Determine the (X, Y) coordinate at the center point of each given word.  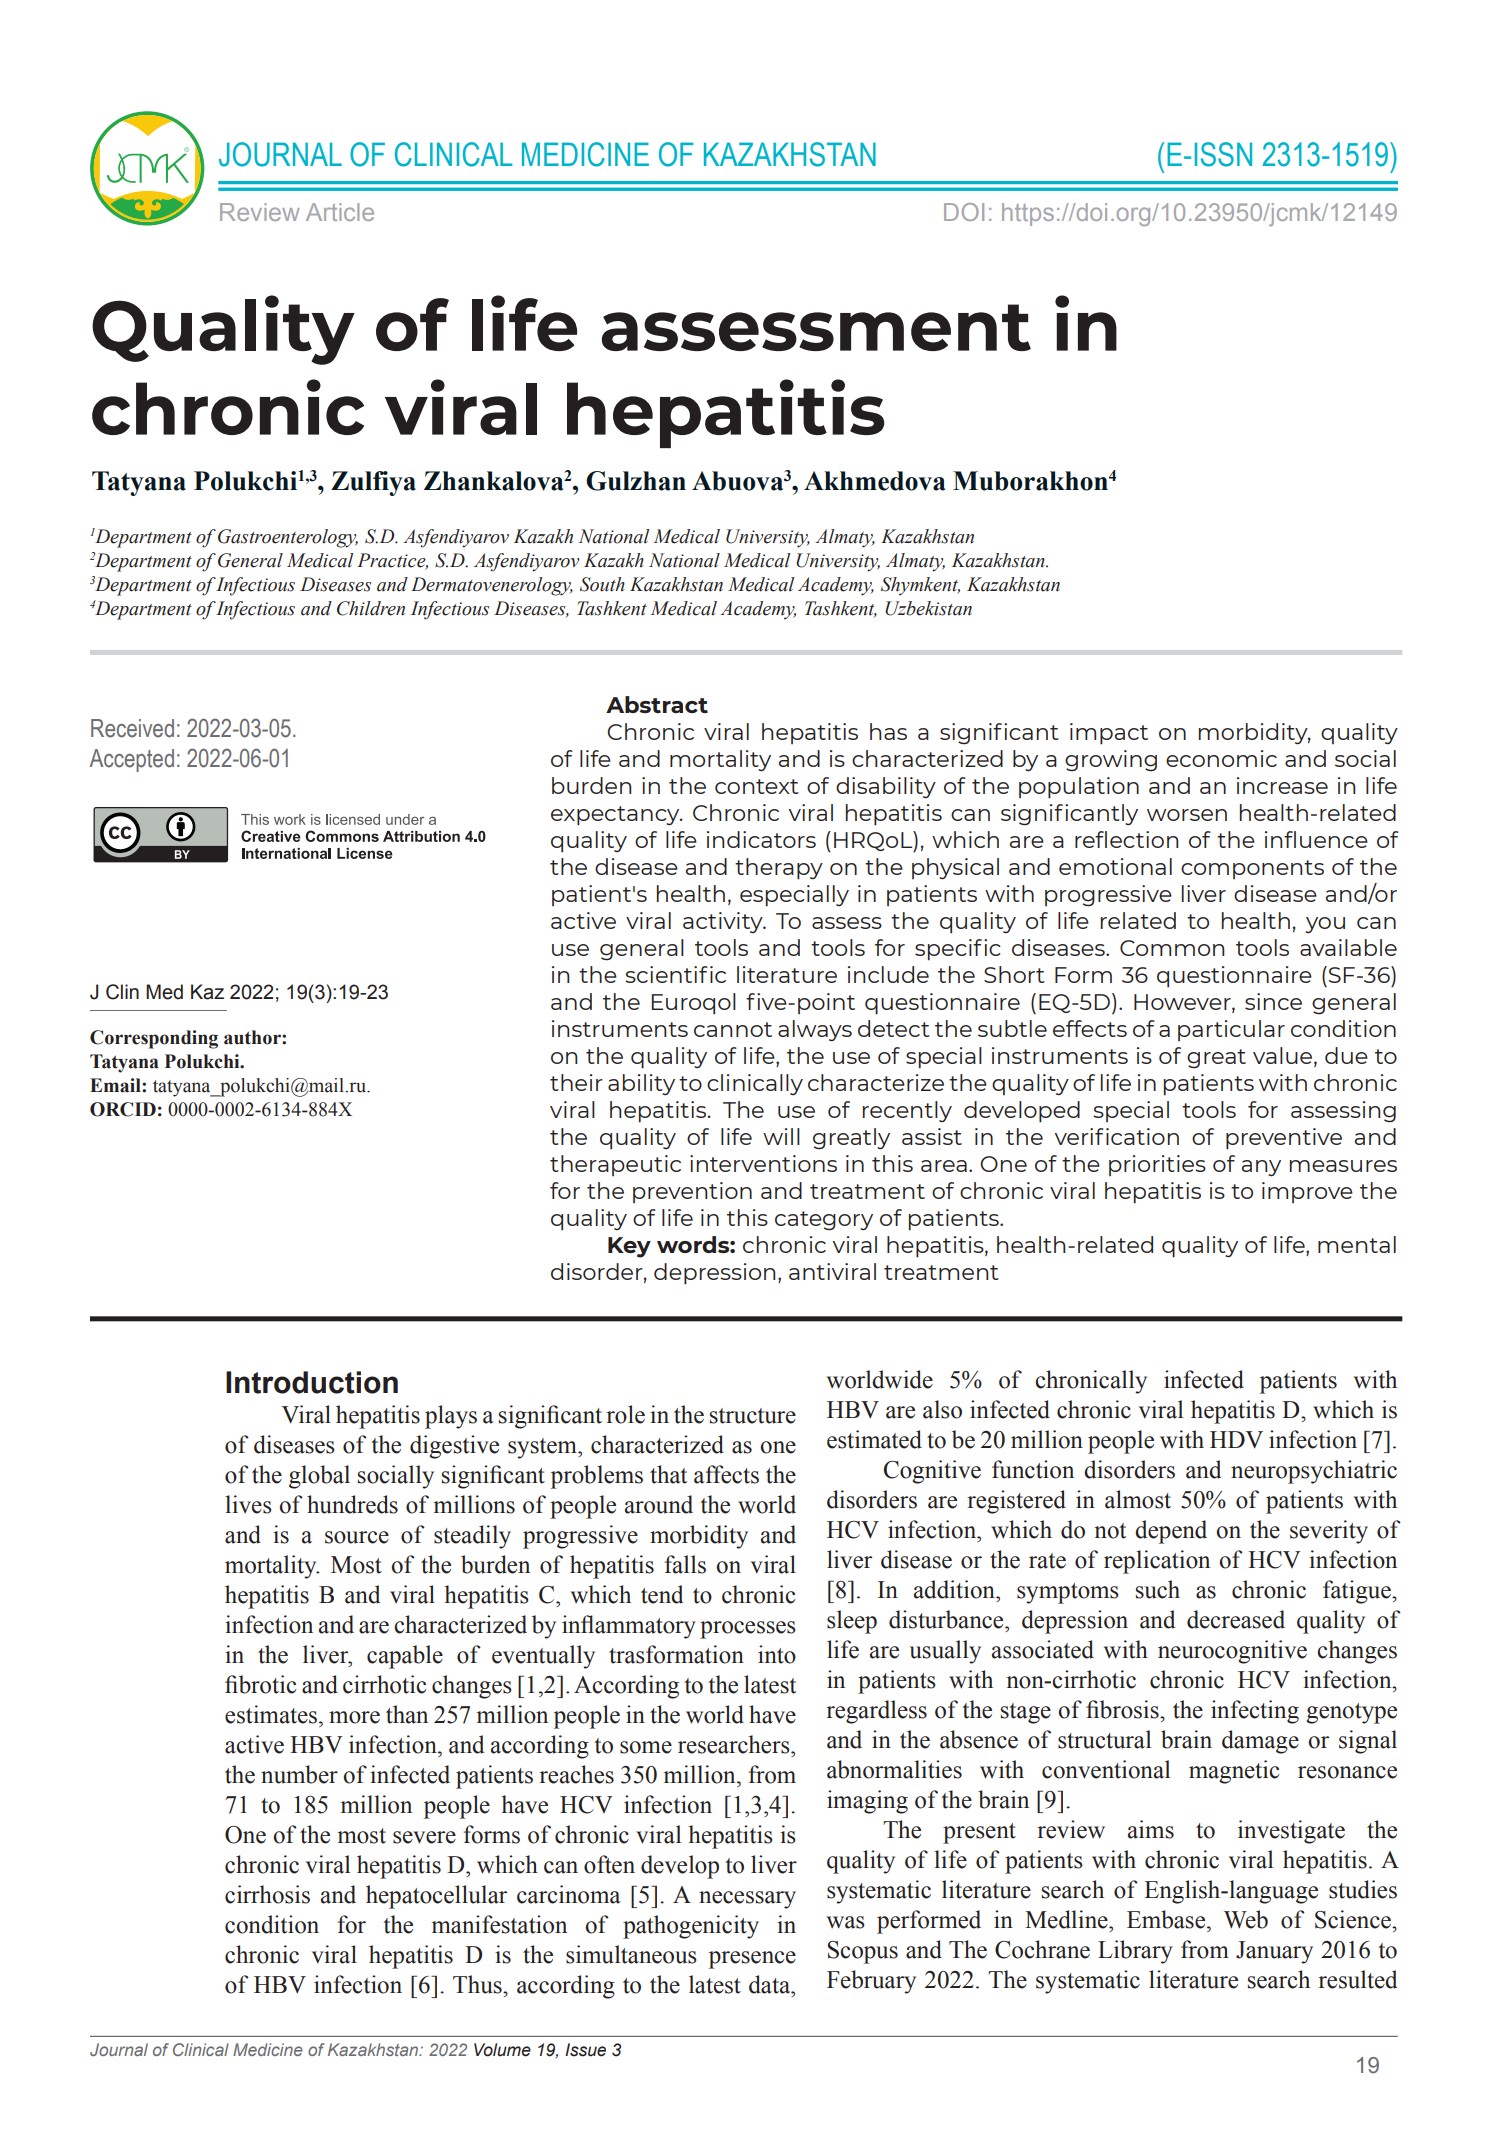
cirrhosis (267, 1894)
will (781, 1136)
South (602, 584)
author (253, 1037)
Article (340, 212)
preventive (1284, 1139)
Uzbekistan (928, 608)
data (771, 1984)
